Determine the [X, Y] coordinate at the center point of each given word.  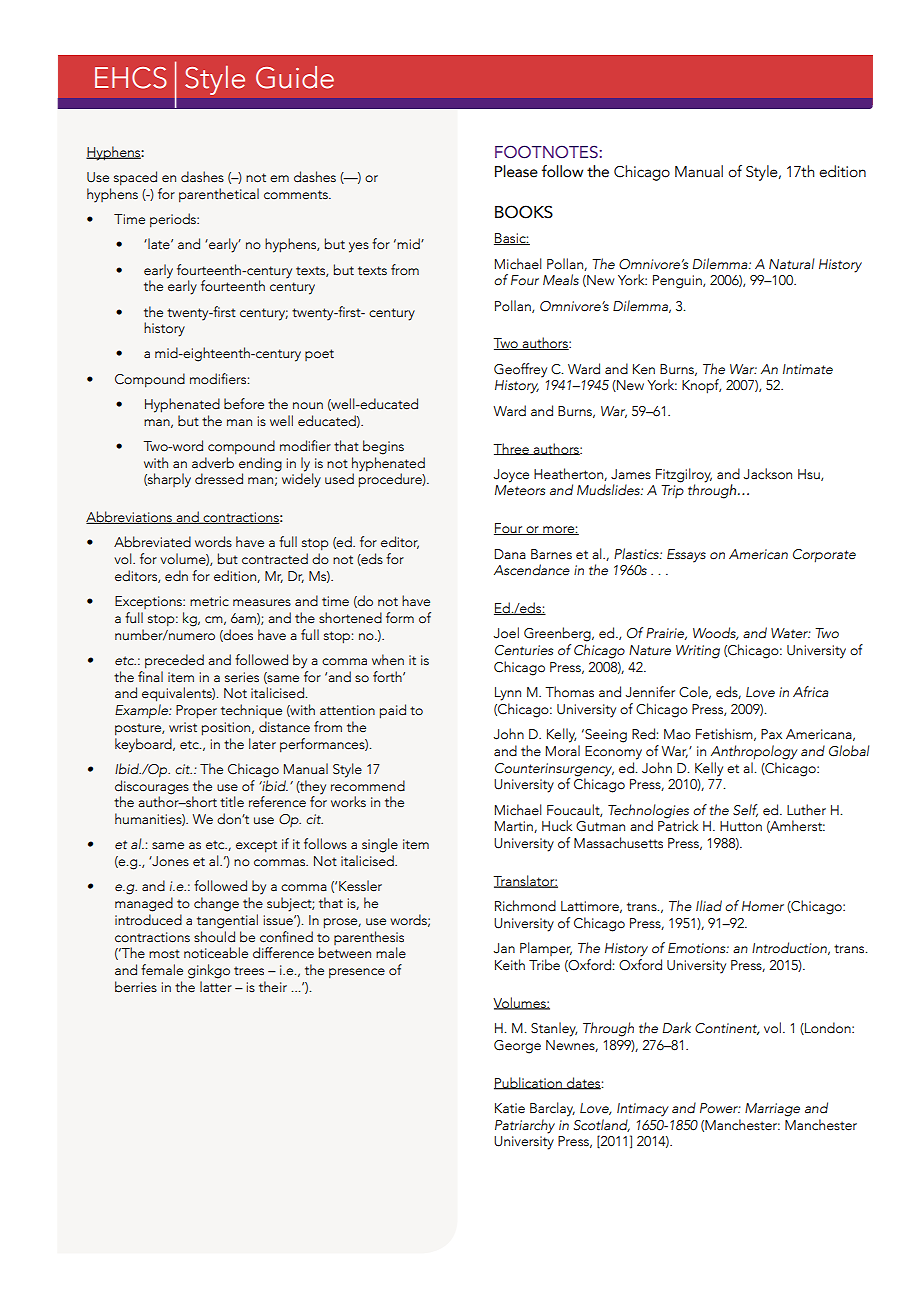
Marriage [772, 1110]
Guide [295, 77]
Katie [510, 1108]
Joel [506, 633]
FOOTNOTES [546, 151]
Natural [792, 264]
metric [209, 601]
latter [216, 987]
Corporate [824, 556]
